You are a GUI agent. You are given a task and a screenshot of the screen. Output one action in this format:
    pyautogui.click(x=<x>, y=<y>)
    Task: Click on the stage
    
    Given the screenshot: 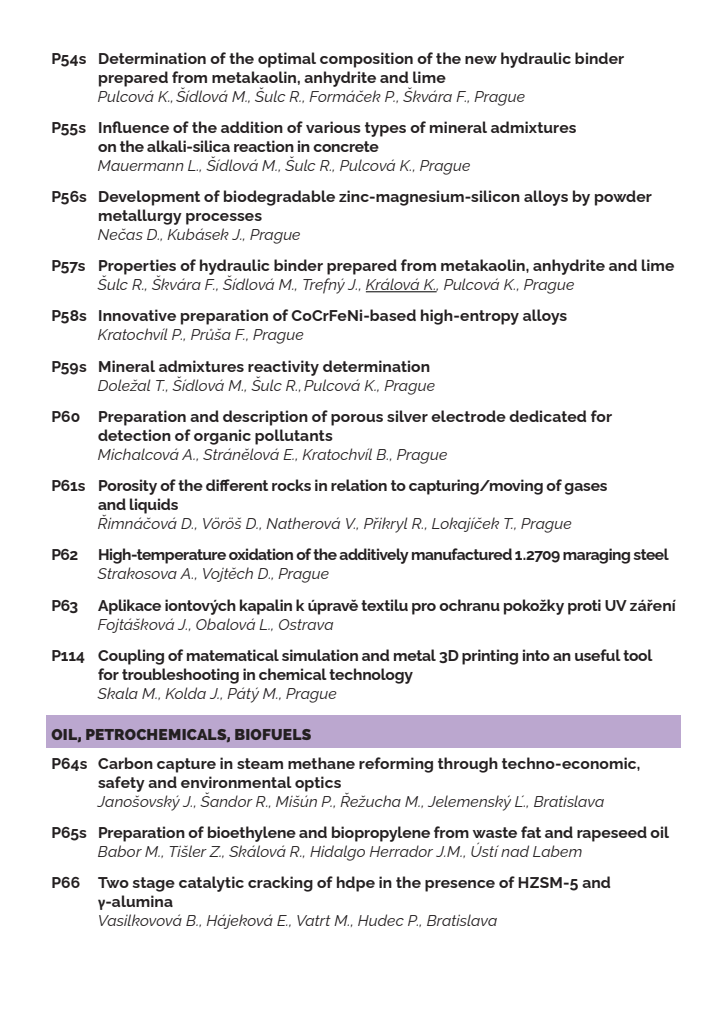 What is the action you would take?
    pyautogui.click(x=153, y=884)
